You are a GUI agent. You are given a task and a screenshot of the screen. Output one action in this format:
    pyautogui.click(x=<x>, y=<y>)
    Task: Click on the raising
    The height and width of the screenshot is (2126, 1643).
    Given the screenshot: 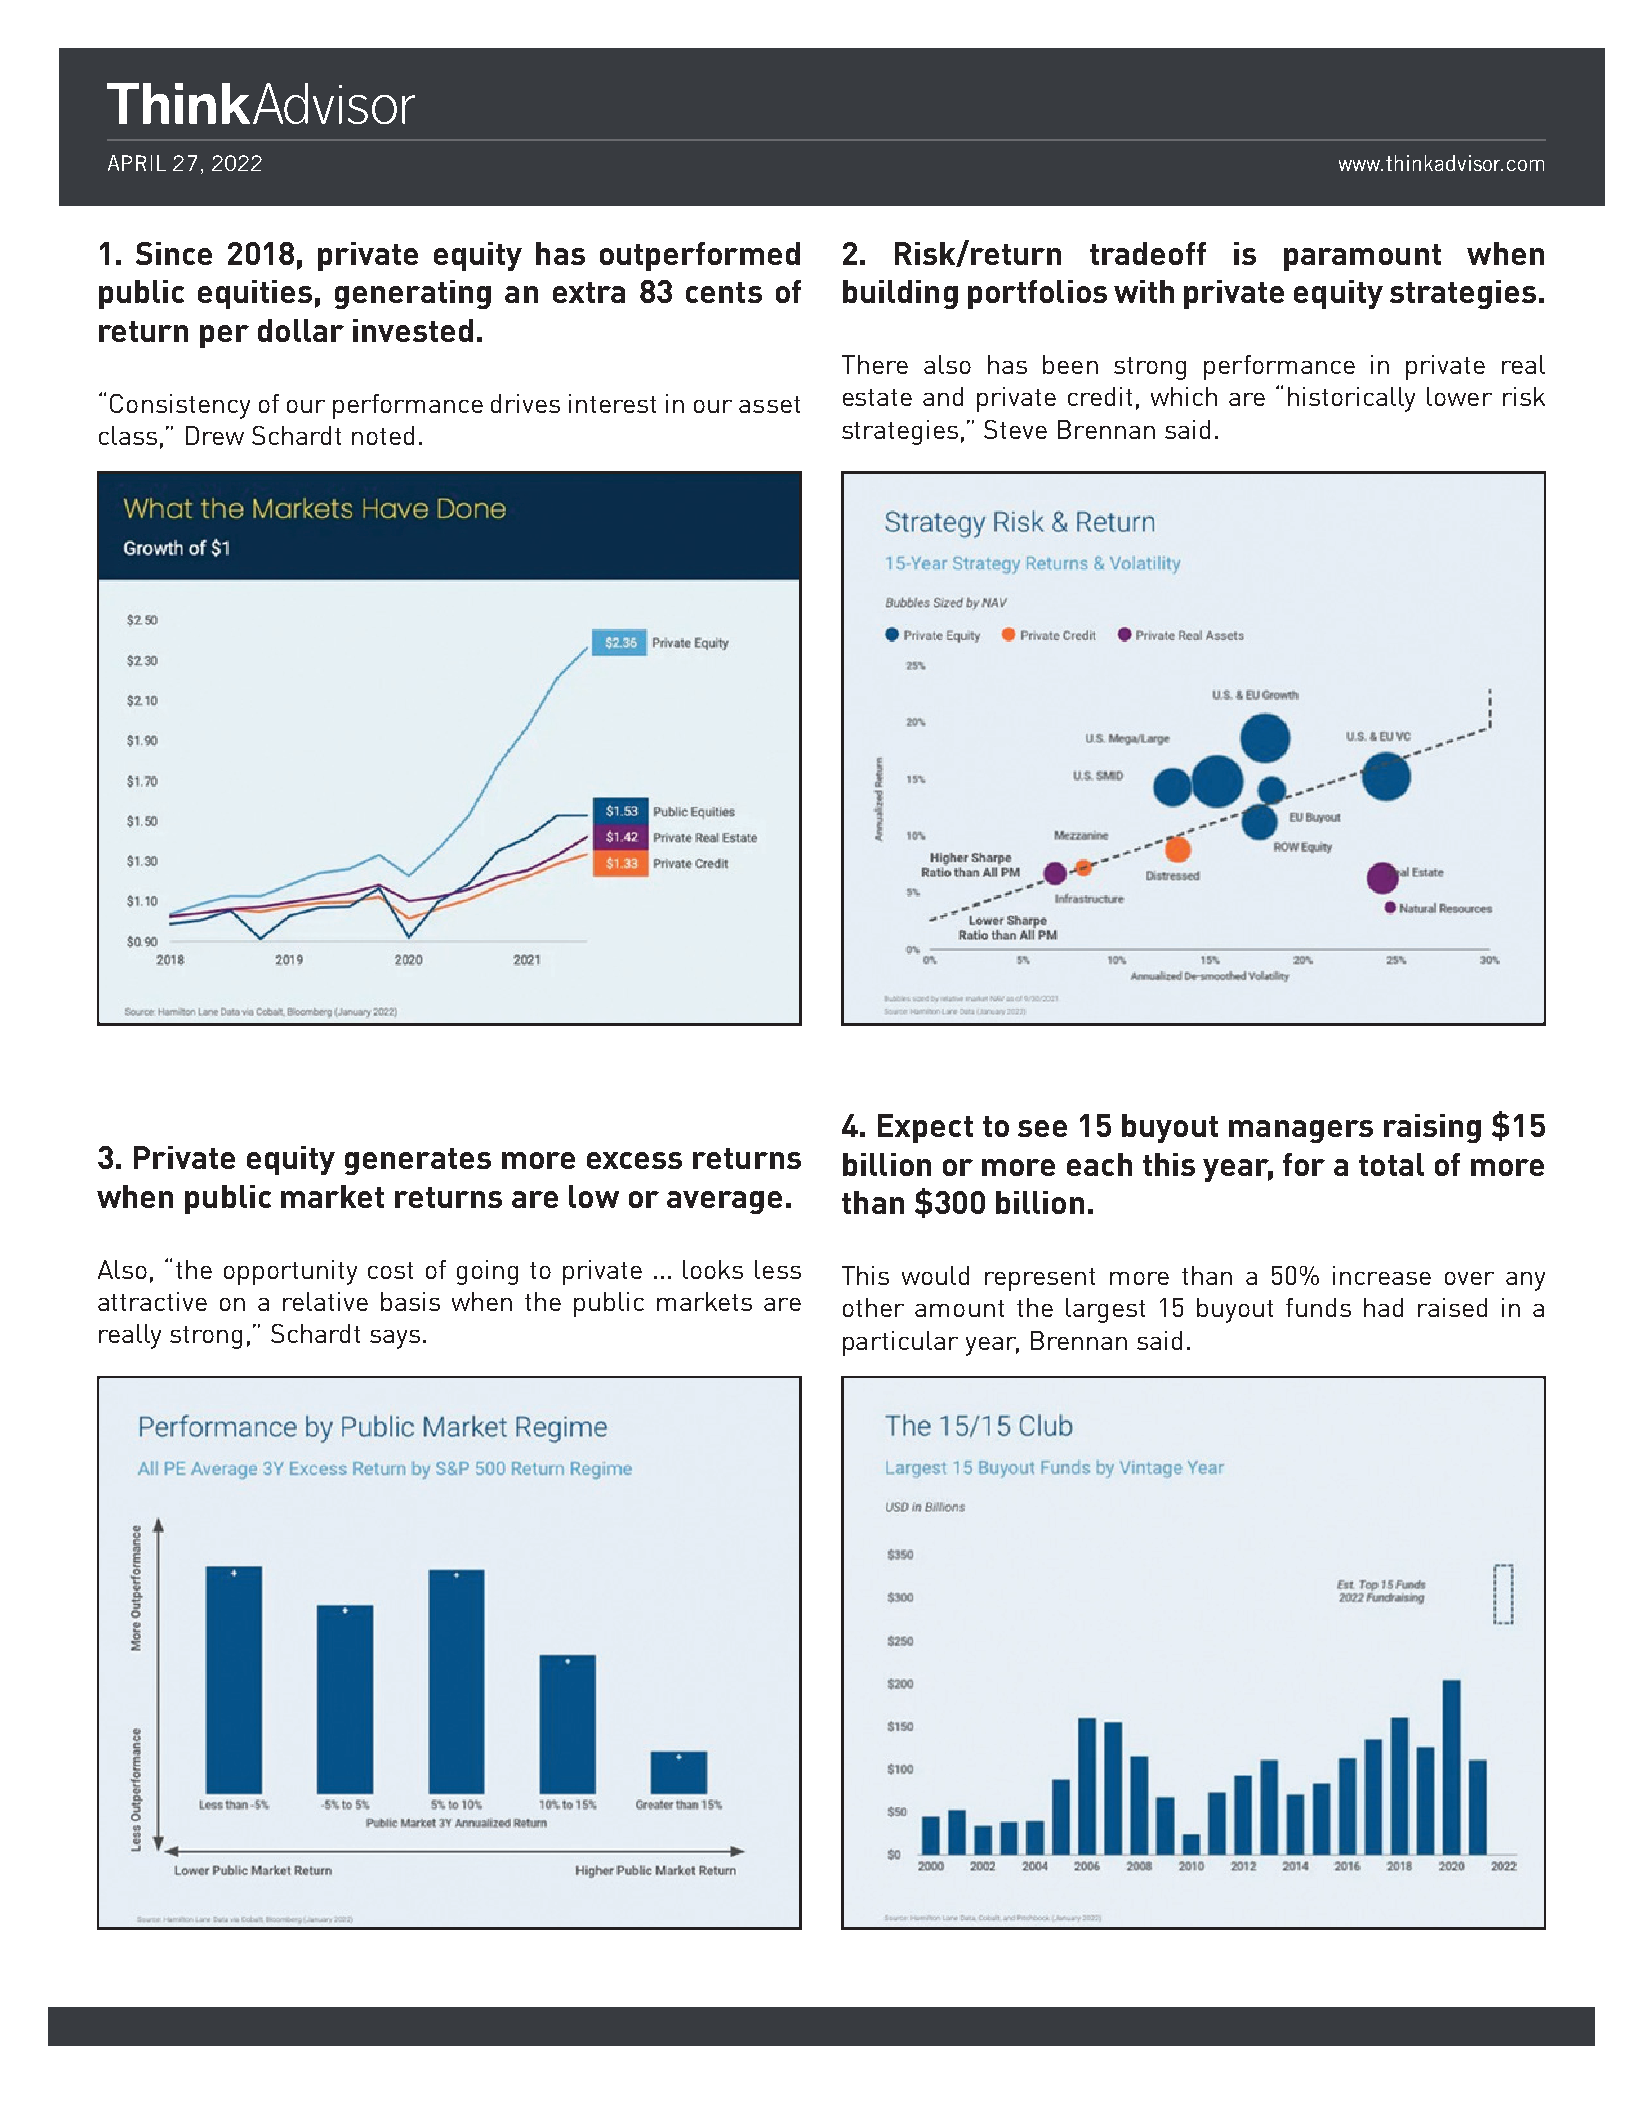 What is the action you would take?
    pyautogui.click(x=1432, y=1128)
